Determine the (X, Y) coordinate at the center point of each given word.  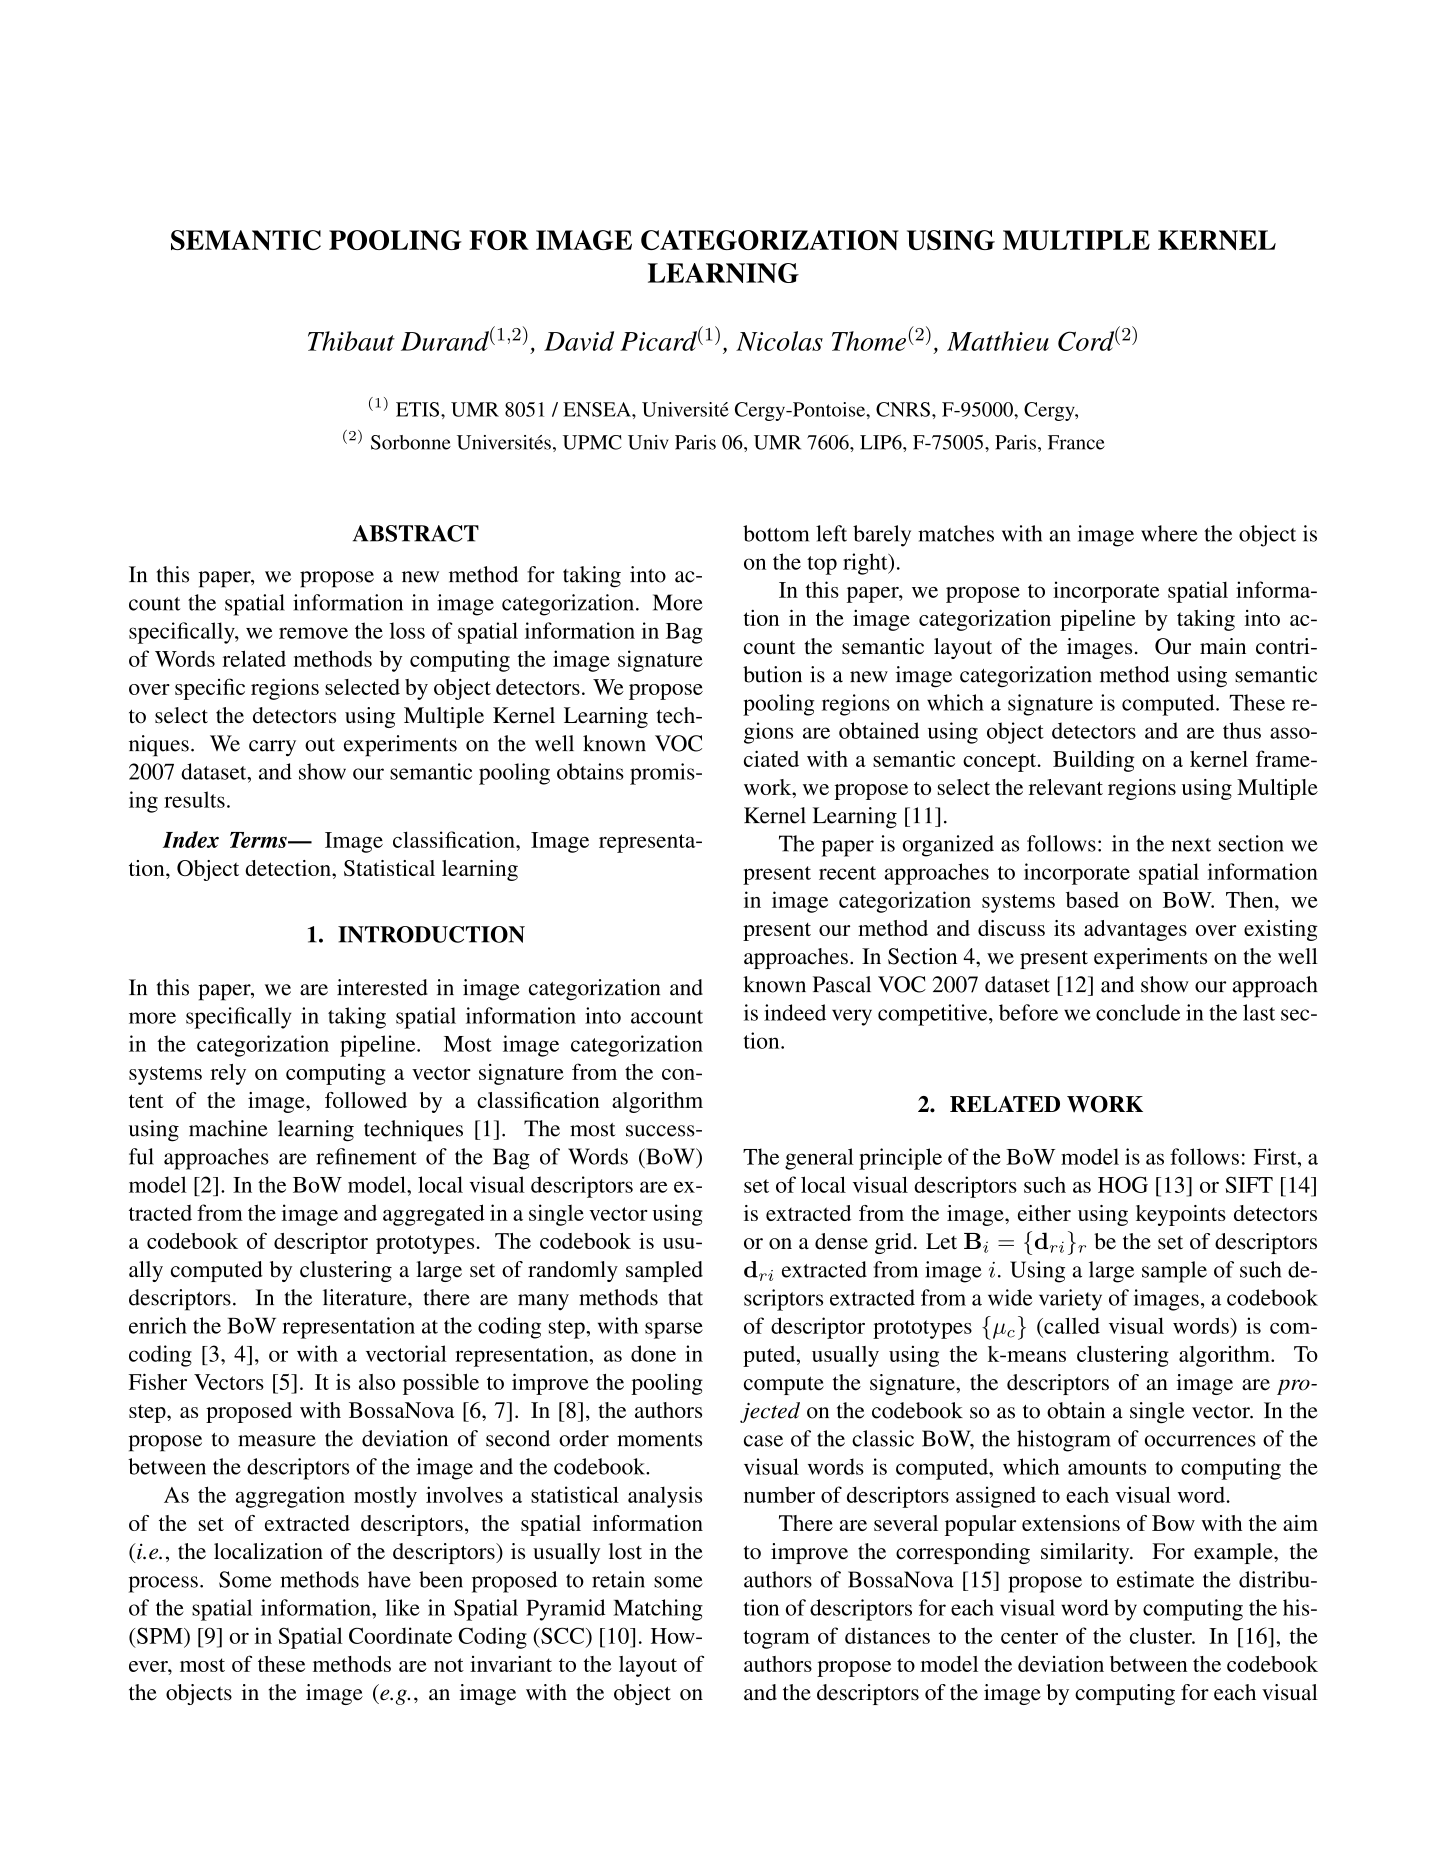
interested (382, 987)
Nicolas (779, 341)
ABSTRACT (416, 533)
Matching (658, 1610)
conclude (1138, 1012)
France (1076, 442)
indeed (795, 1012)
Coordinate (400, 1635)
